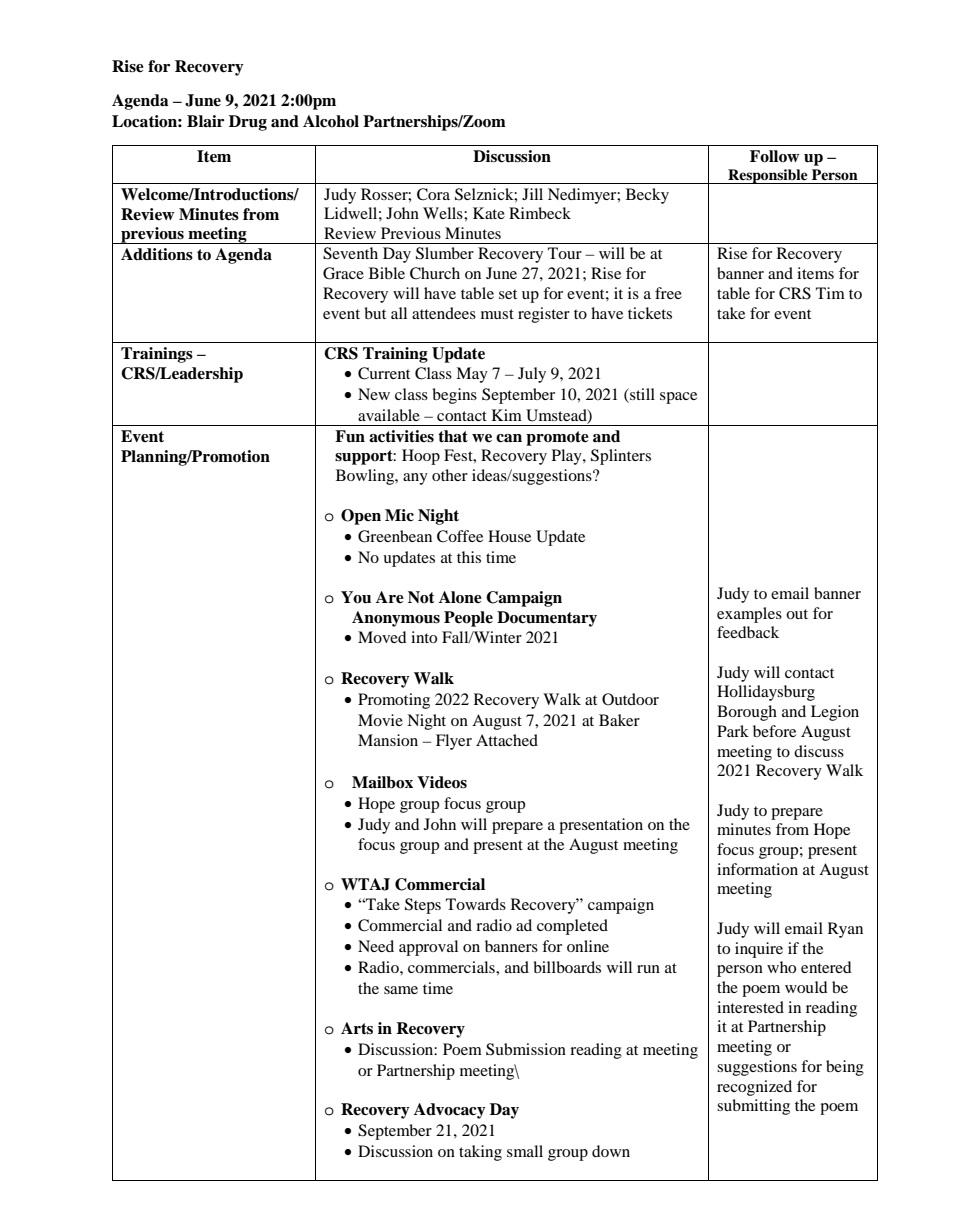 This image has height=1232, width=954. What do you see at coordinates (376, 946) in the image?
I see `Need` at bounding box center [376, 946].
